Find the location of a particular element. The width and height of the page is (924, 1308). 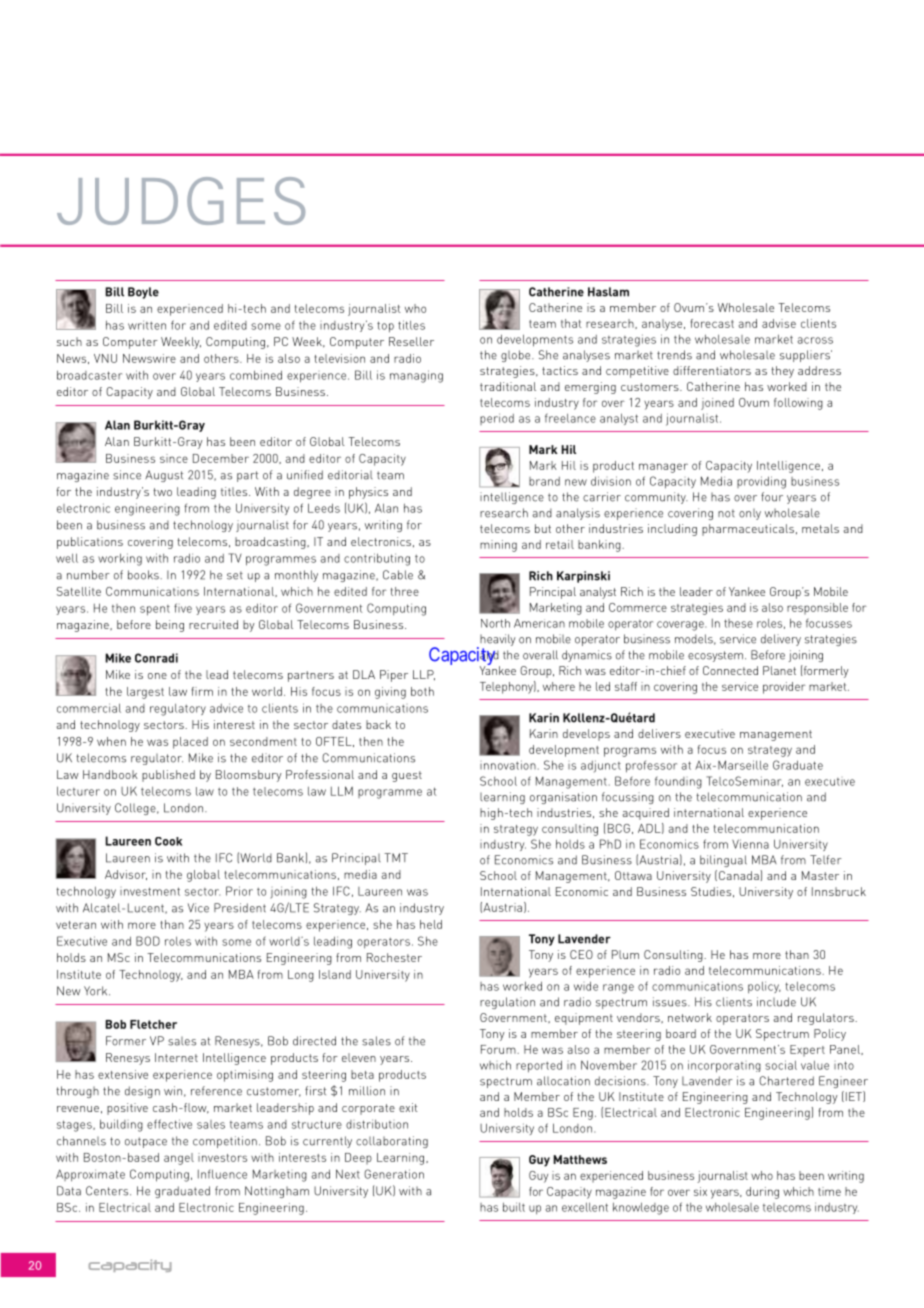

top is located at coordinates (385, 327).
